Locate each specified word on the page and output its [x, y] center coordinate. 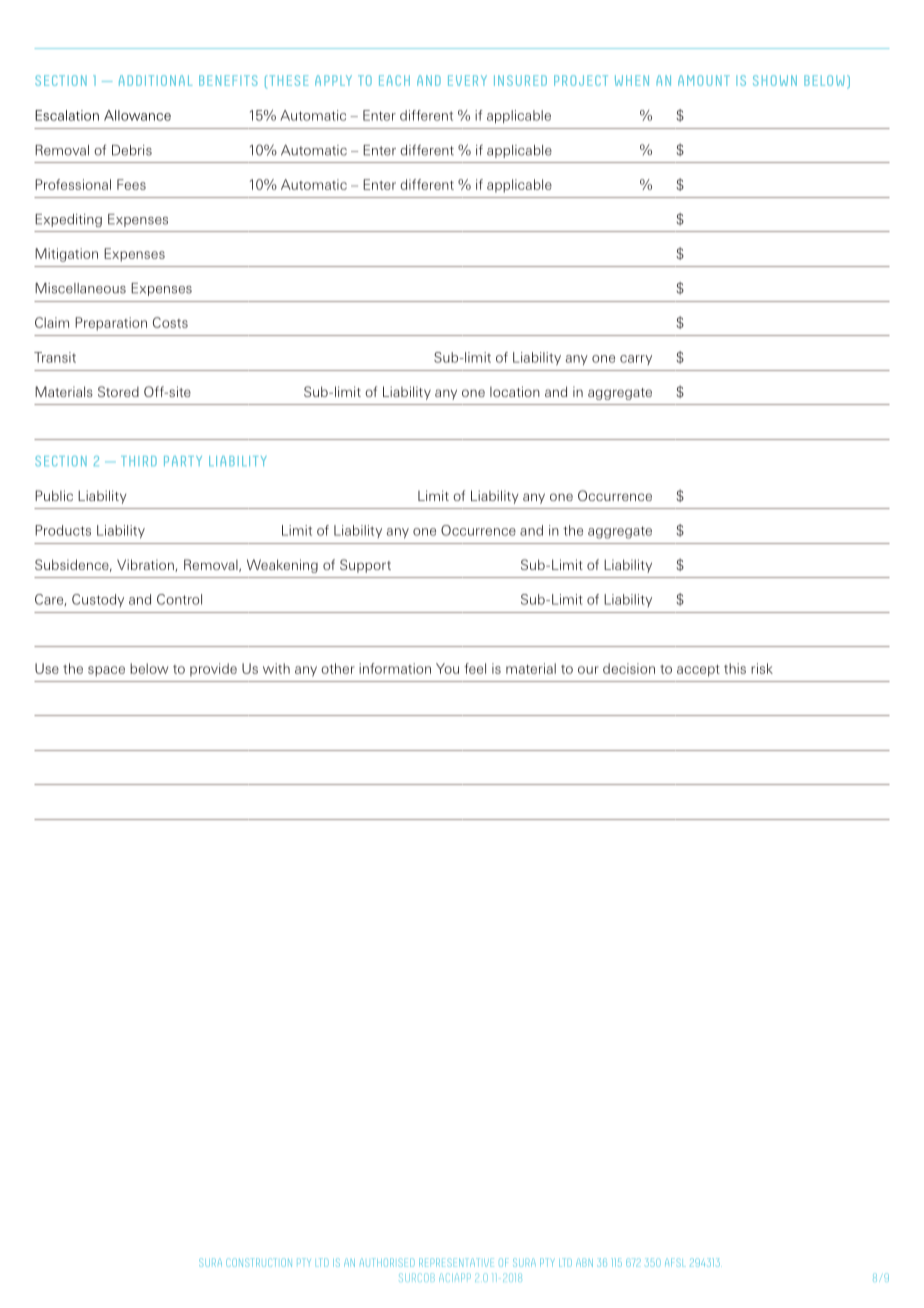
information [395, 668]
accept [698, 671]
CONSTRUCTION [259, 1262]
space [106, 671]
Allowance [137, 115]
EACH [394, 80]
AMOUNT [704, 80]
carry [636, 360]
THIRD [139, 461]
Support [365, 566]
